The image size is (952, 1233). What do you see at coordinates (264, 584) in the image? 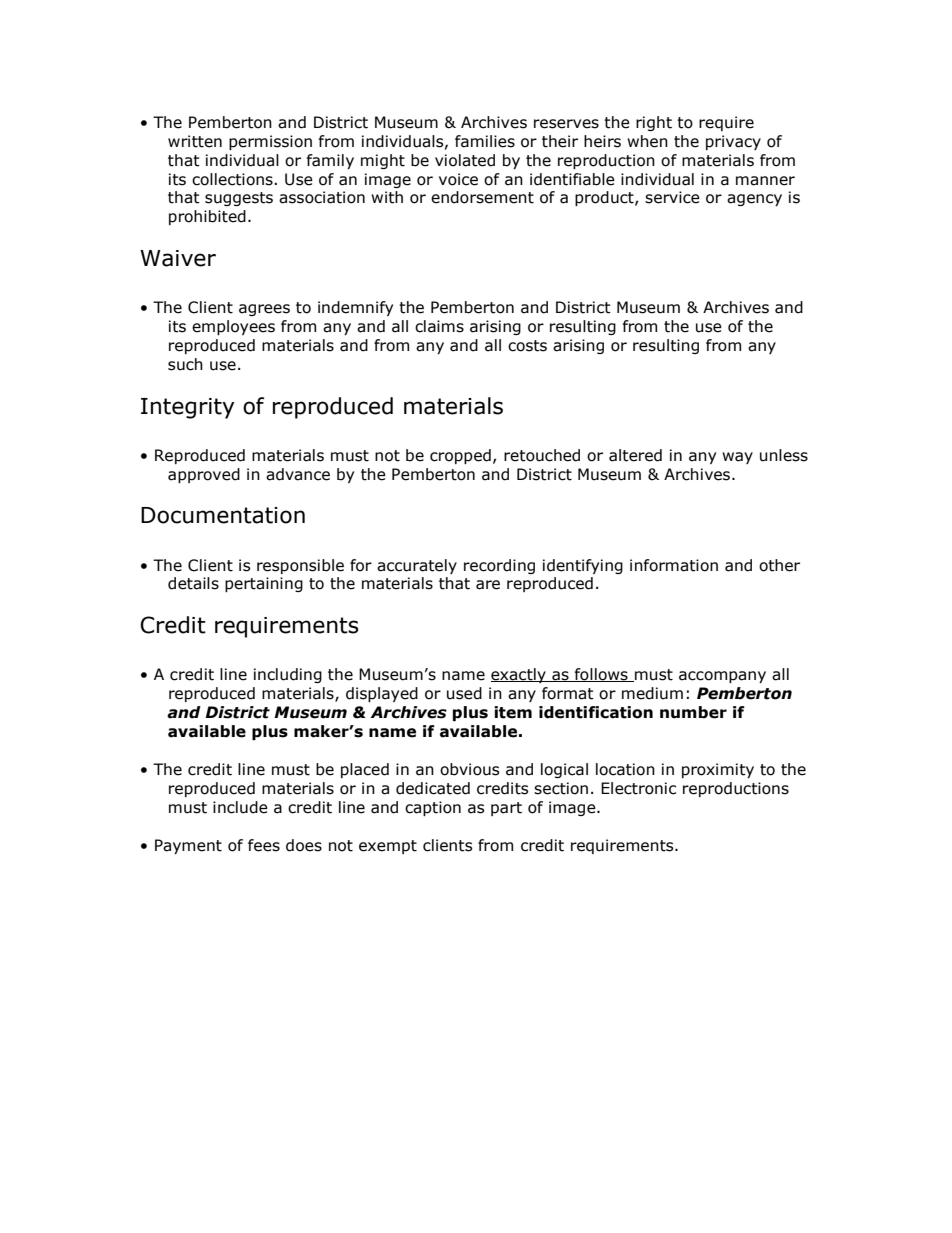
I see `pertaining` at bounding box center [264, 584].
